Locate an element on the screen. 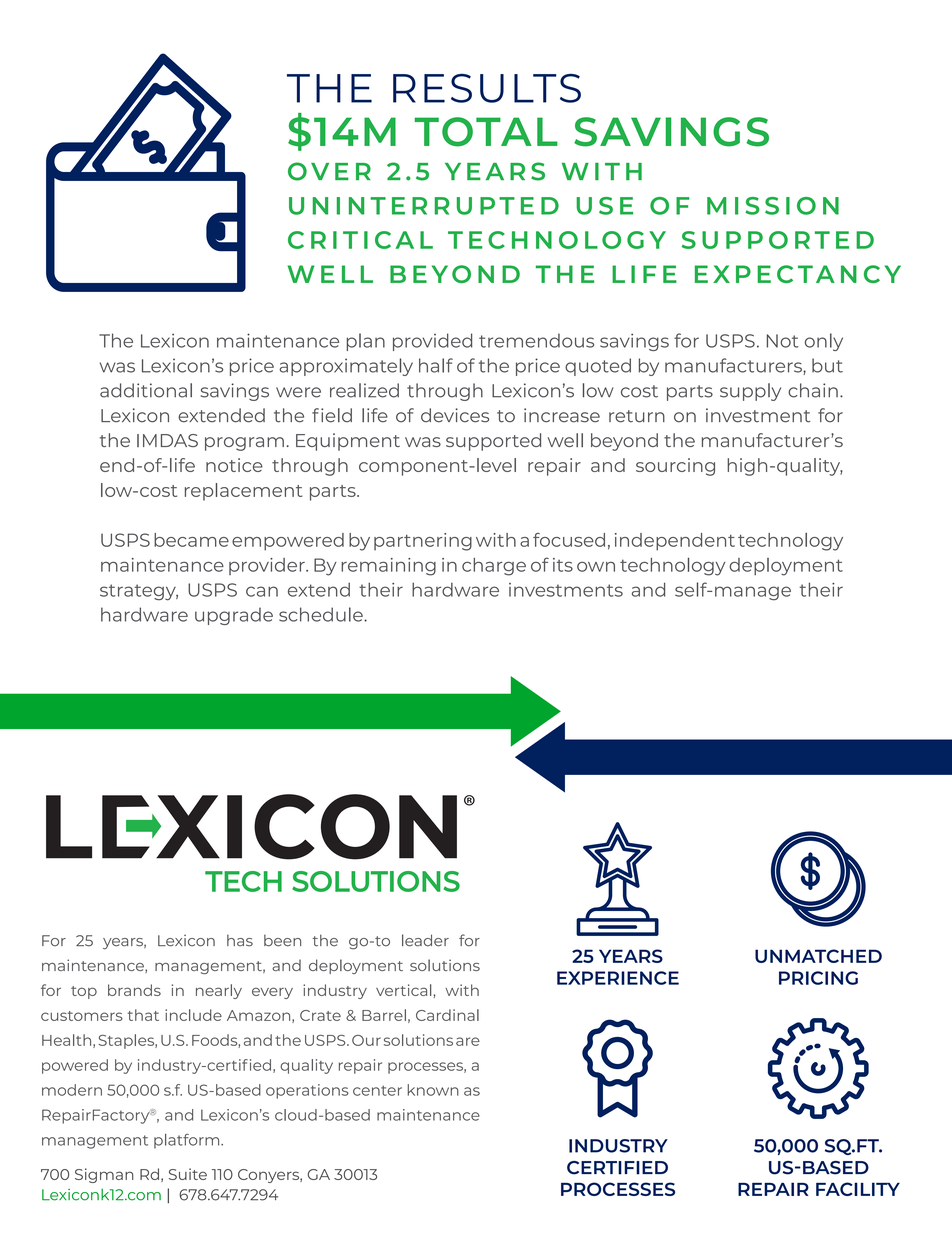  upgrade is located at coordinates (234, 616).
